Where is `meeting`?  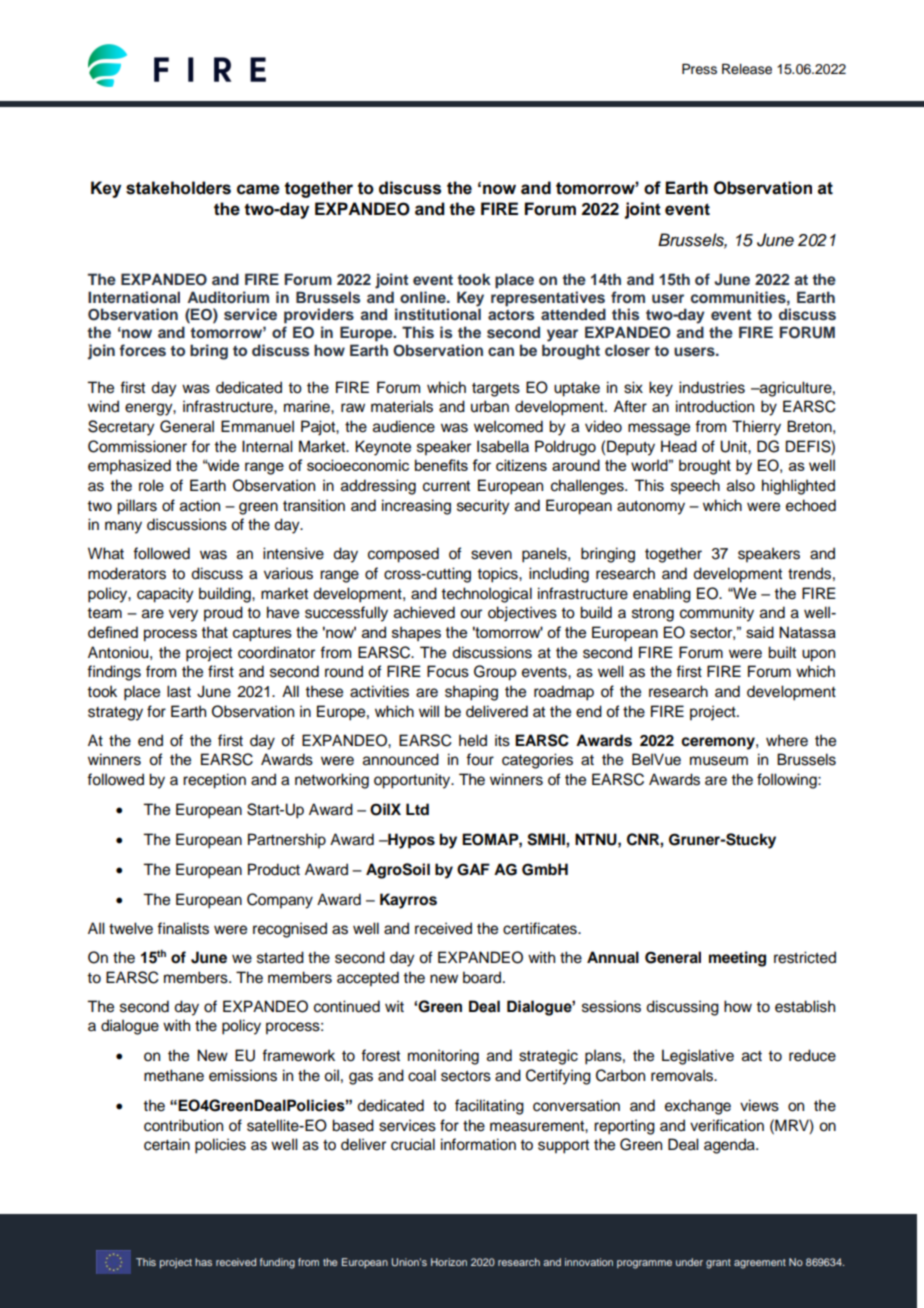
meeting is located at coordinates (737, 959).
